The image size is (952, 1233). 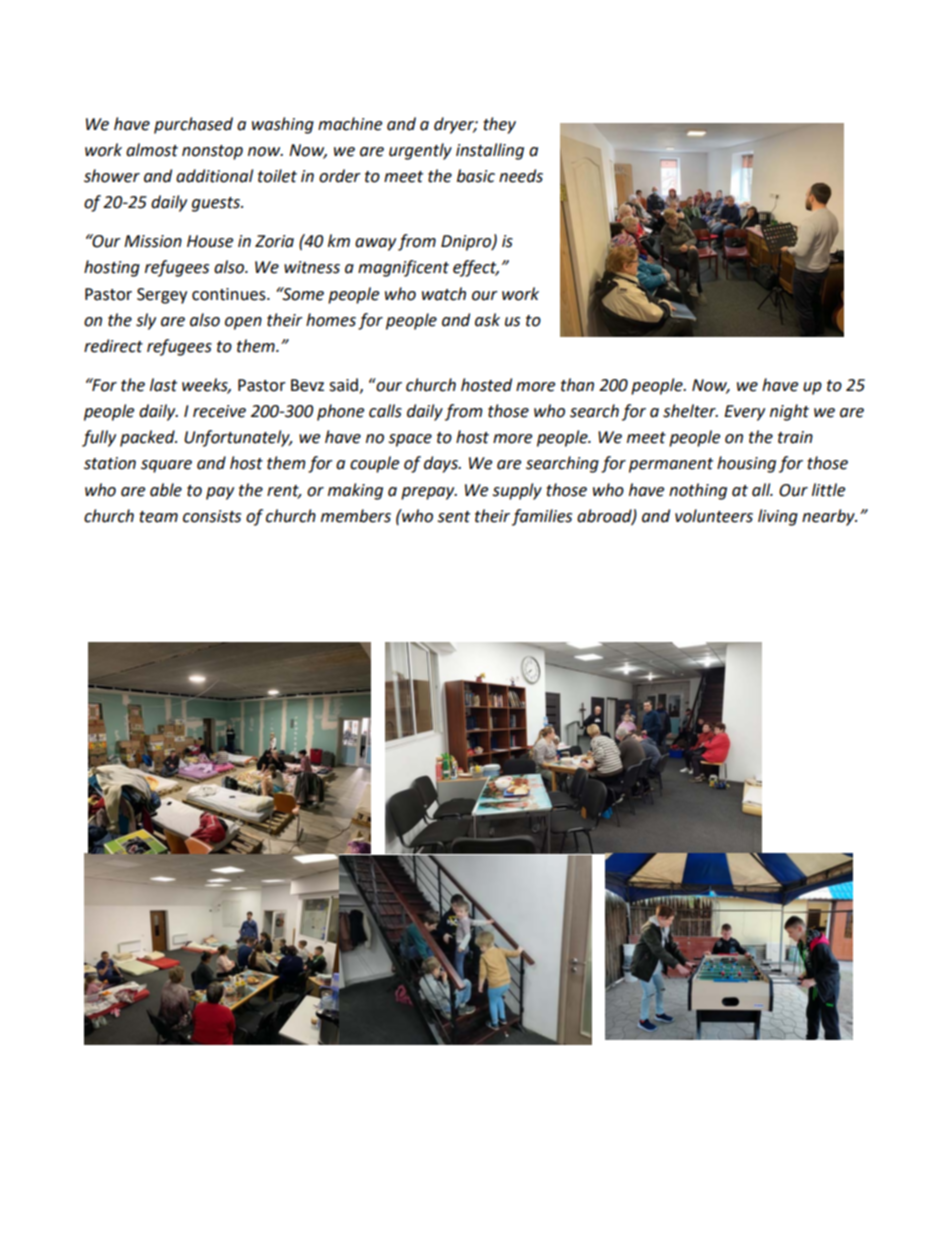 I want to click on they, so click(x=499, y=125).
